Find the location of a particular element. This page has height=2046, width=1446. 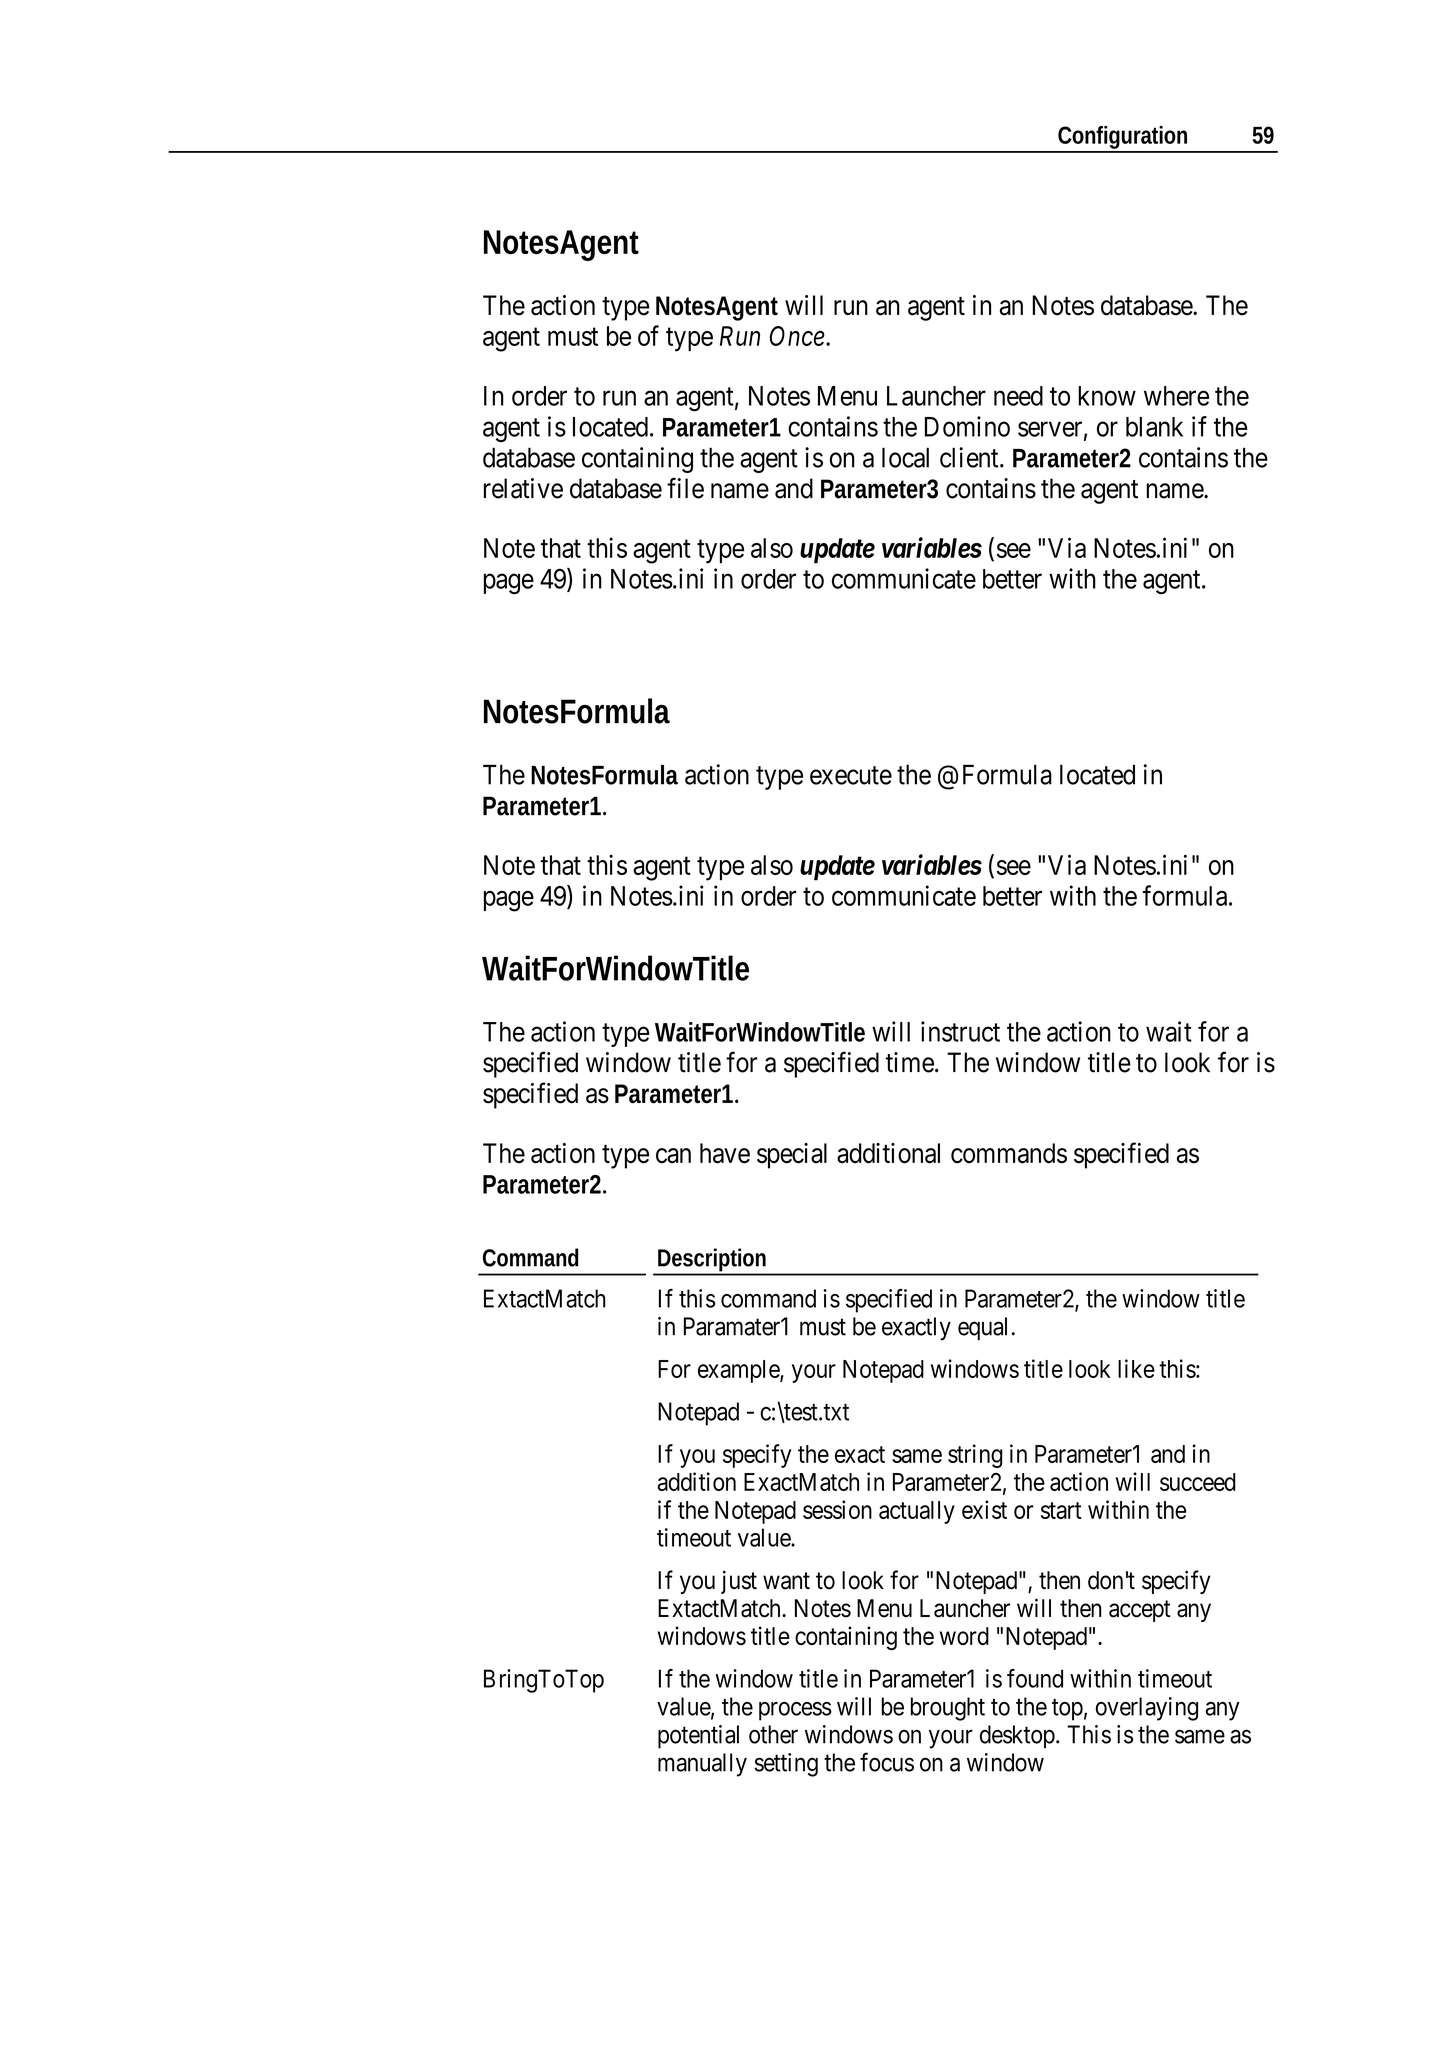

Once is located at coordinates (797, 336).
